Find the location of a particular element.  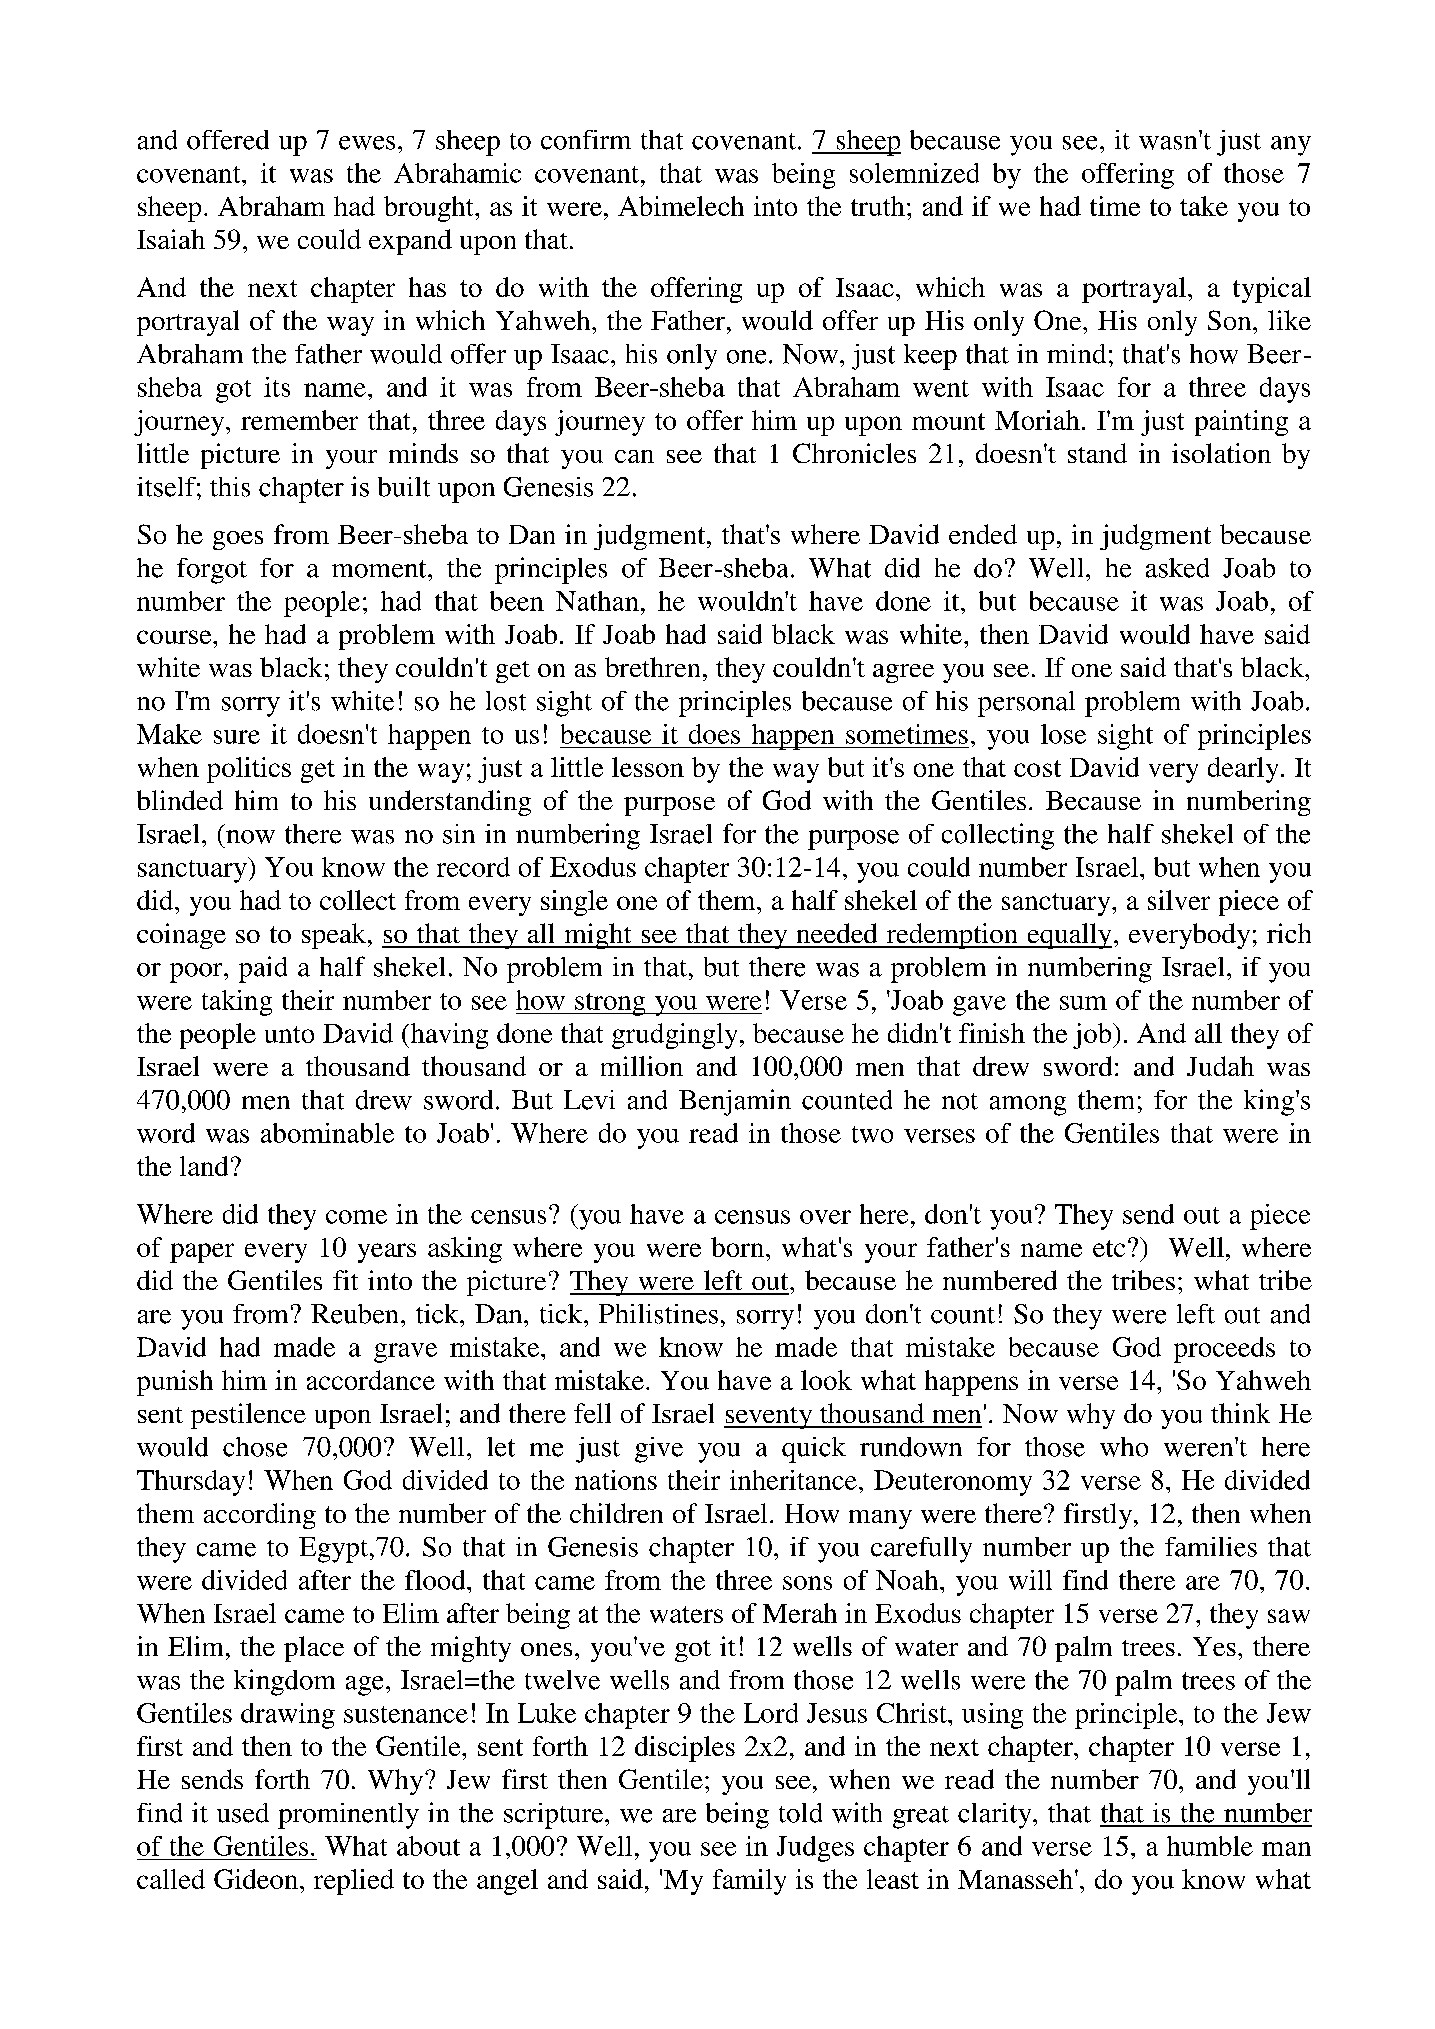

family is located at coordinates (749, 1882).
